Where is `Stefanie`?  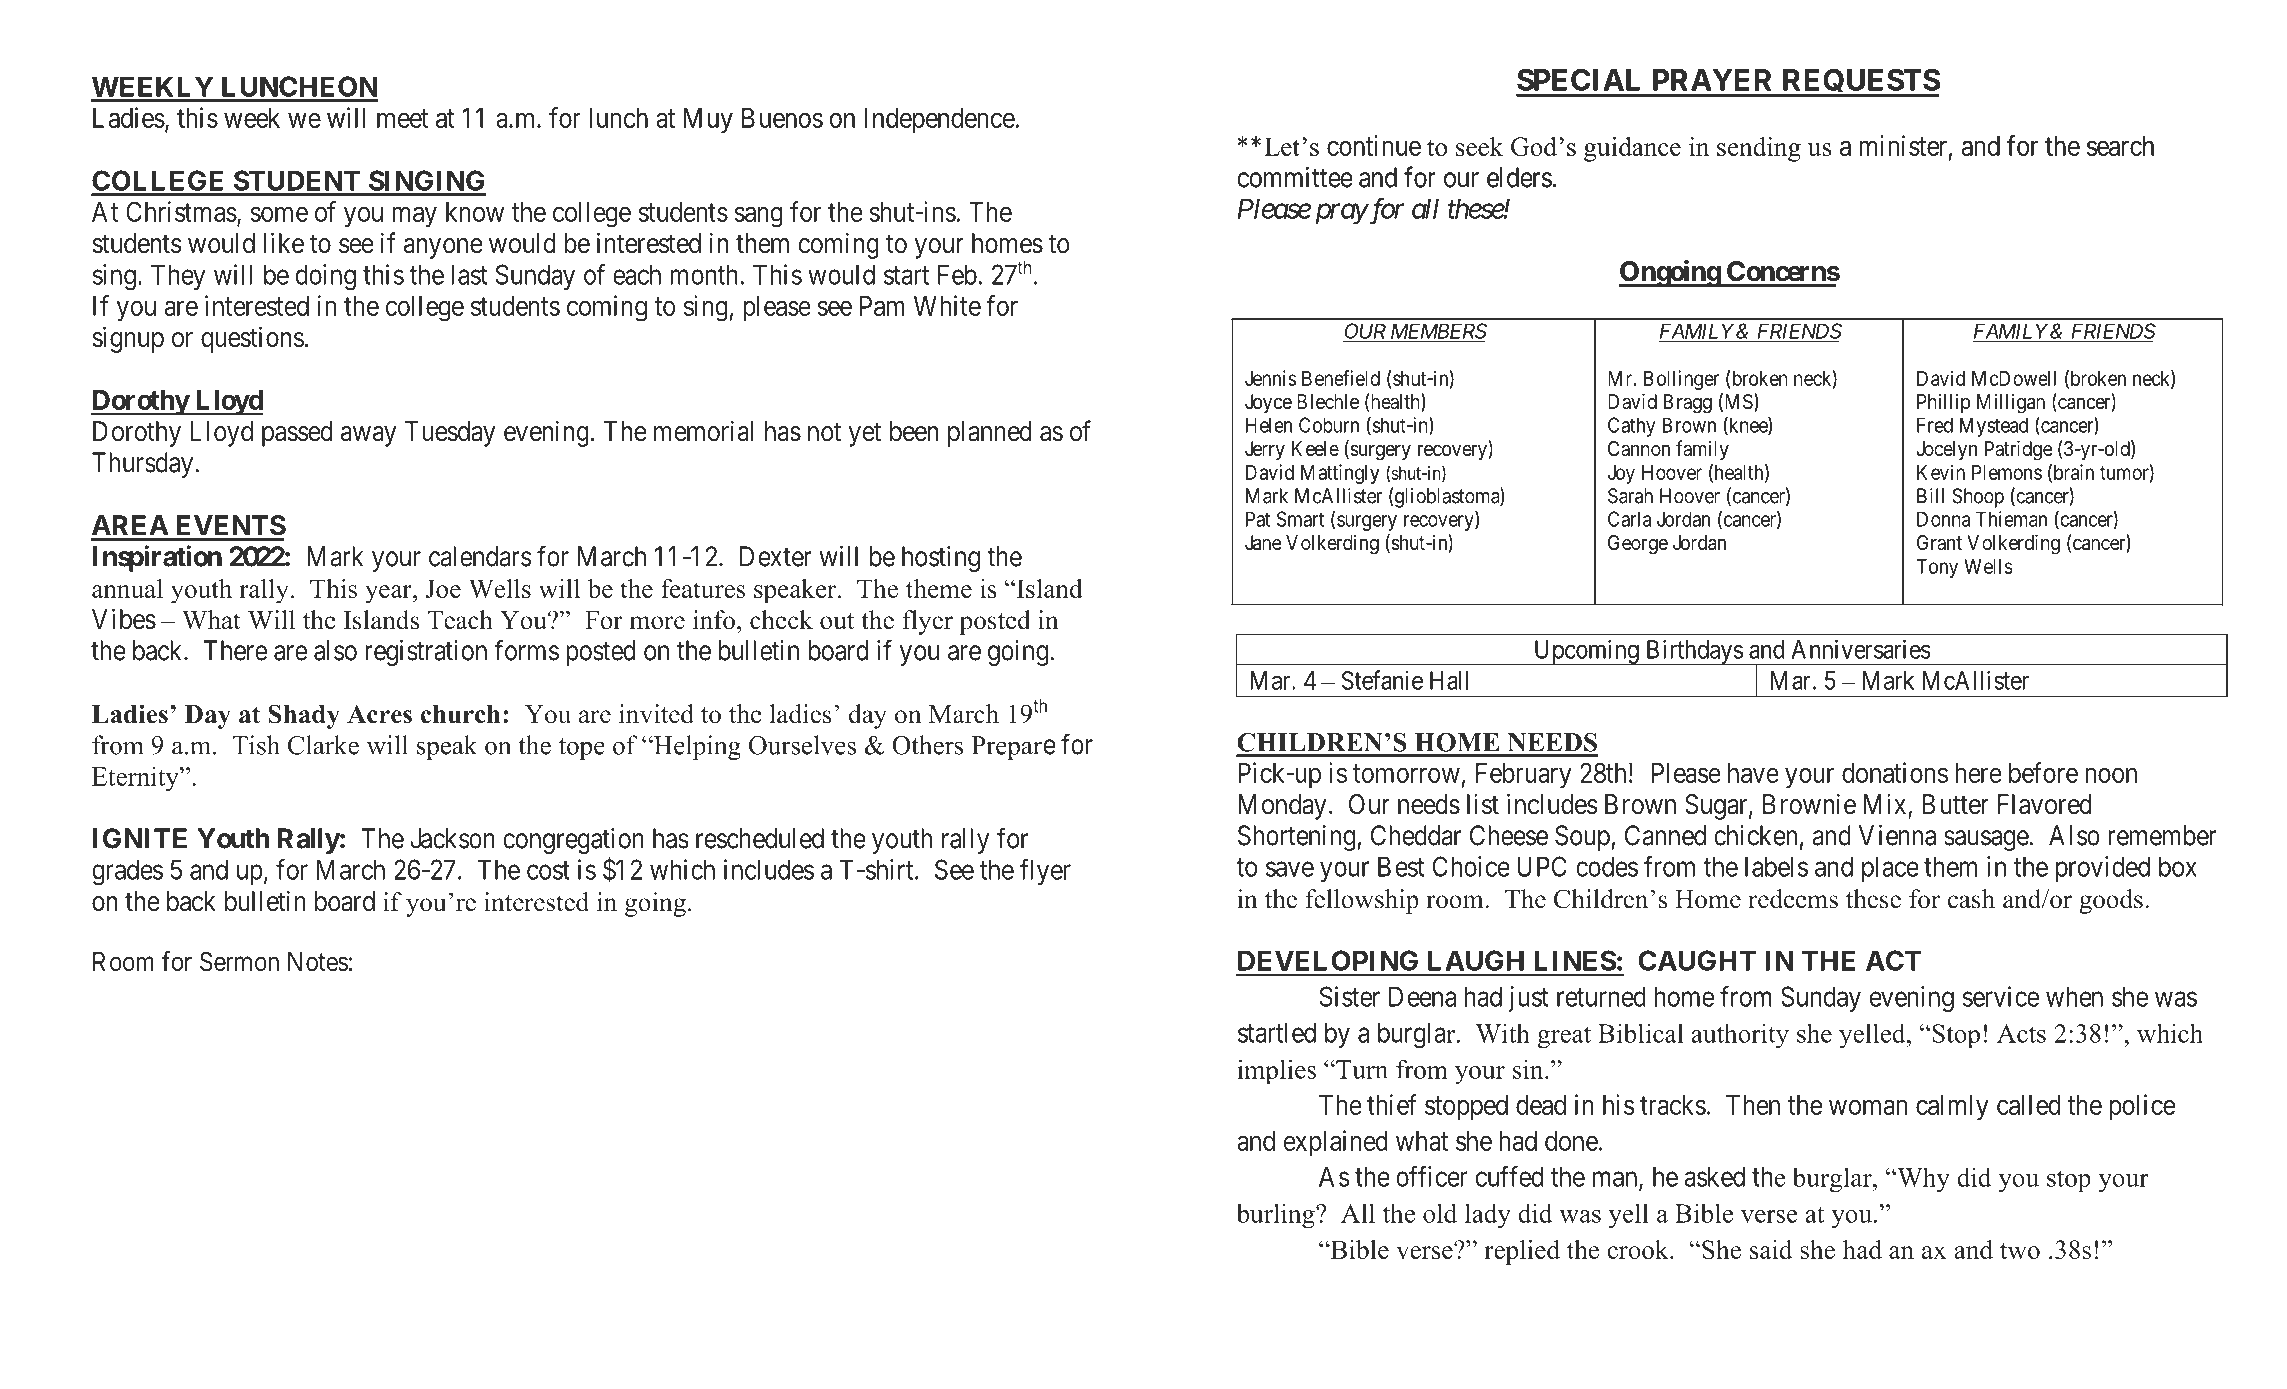 Stefanie is located at coordinates (1382, 680).
